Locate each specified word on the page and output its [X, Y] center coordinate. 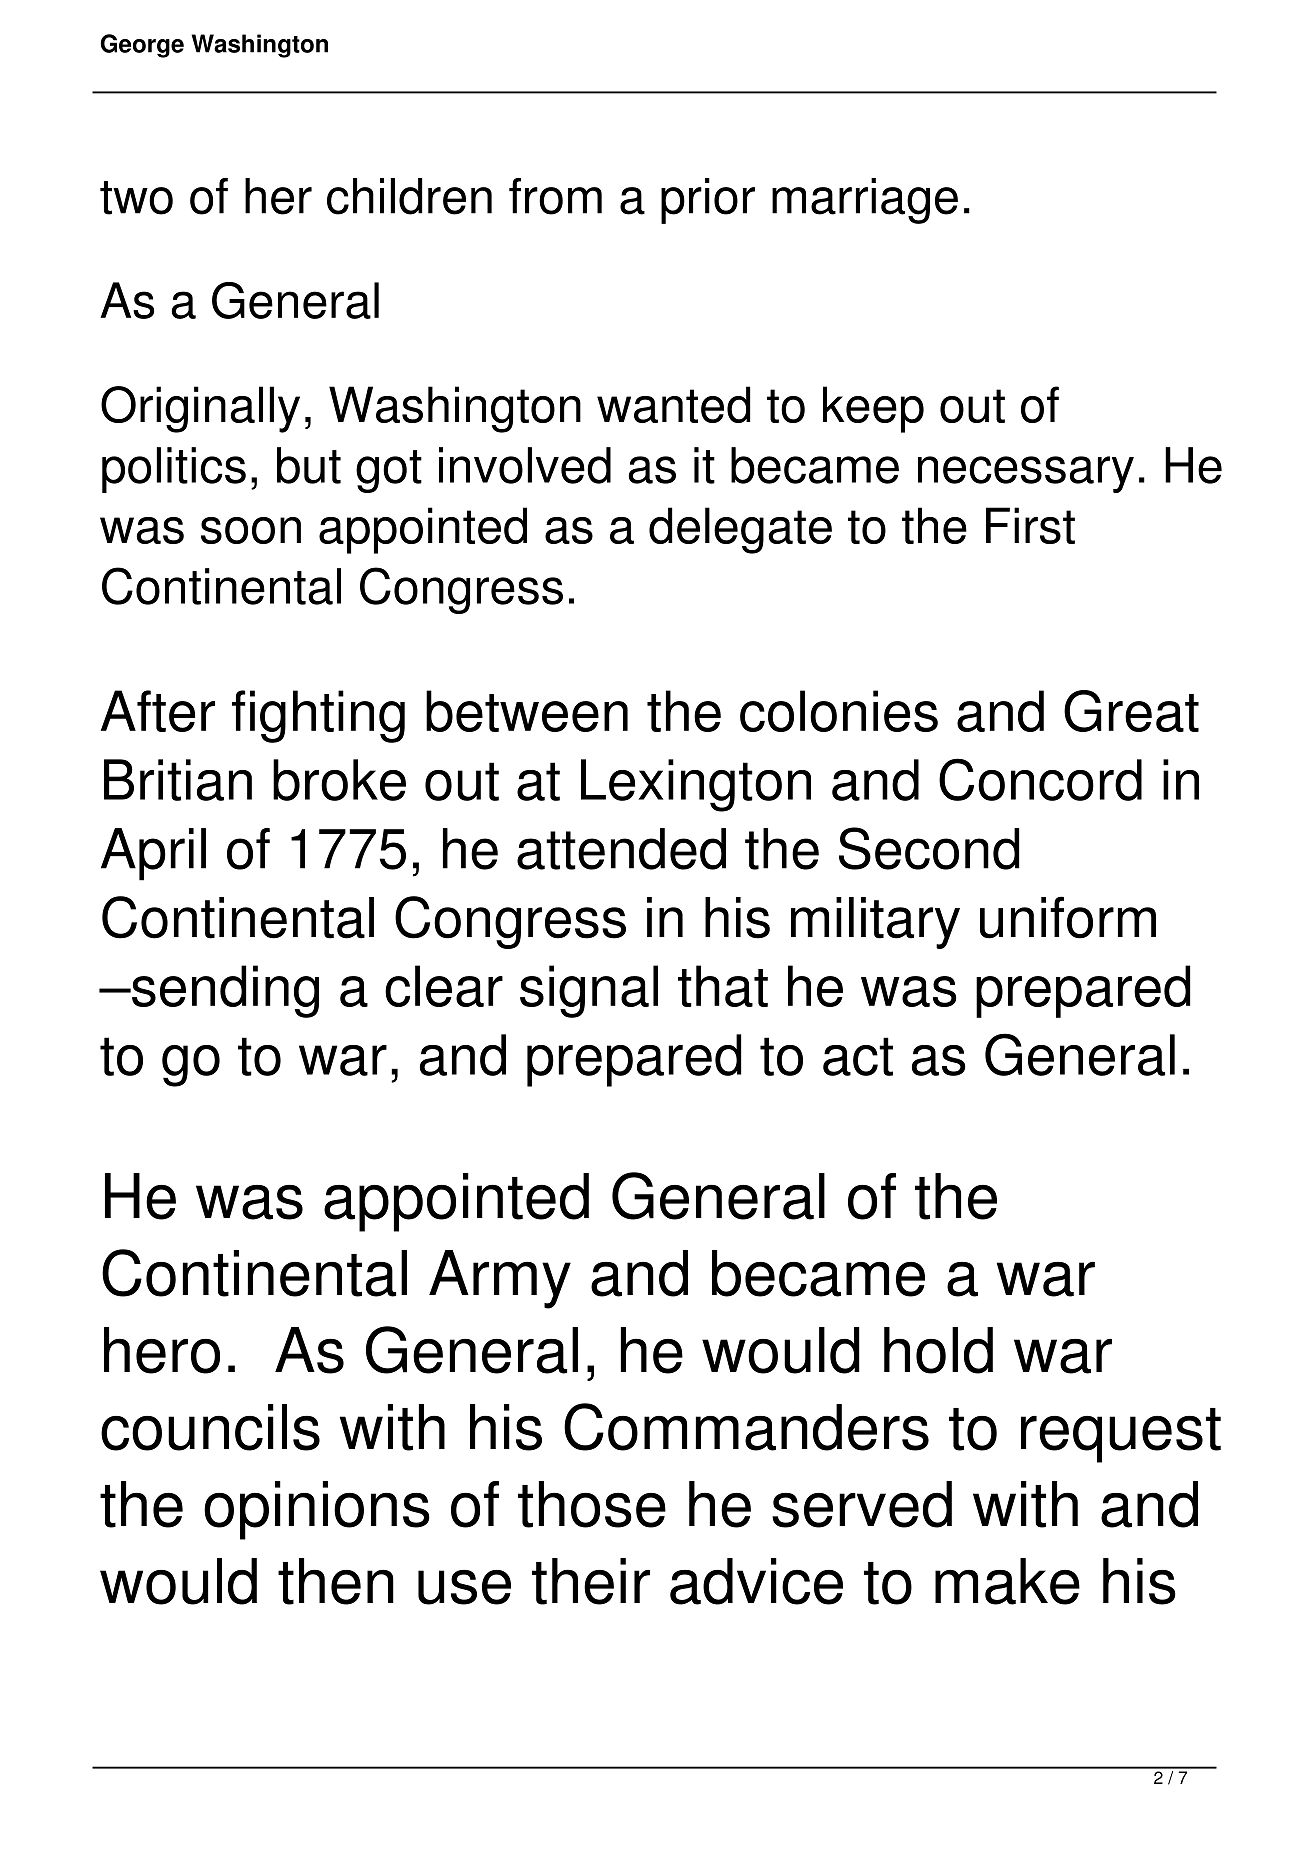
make [1007, 1581]
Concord [1040, 779]
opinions [317, 1510]
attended [621, 849]
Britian [178, 780]
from [555, 196]
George [142, 46]
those [592, 1504]
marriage [865, 201]
